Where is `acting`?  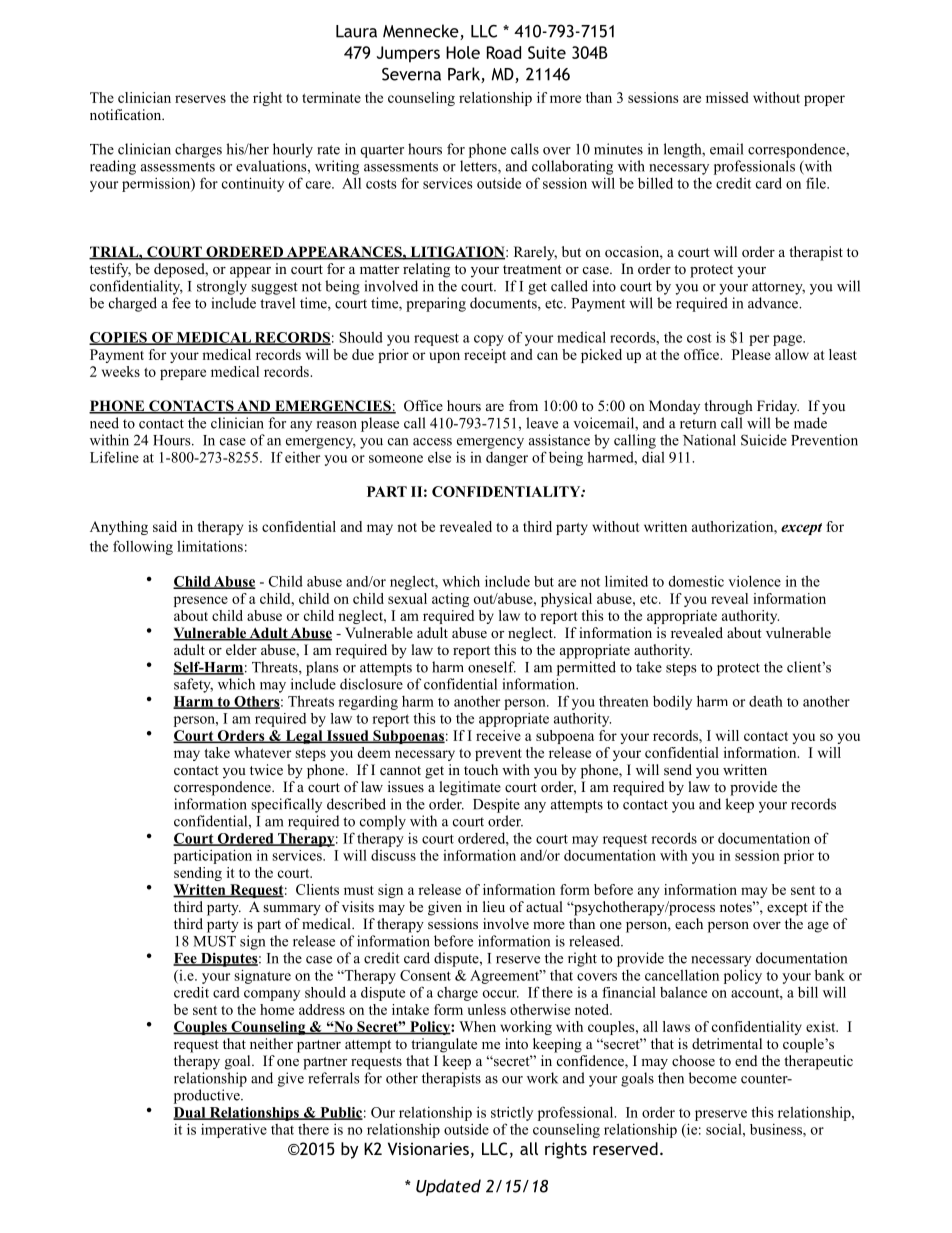 acting is located at coordinates (450, 600).
